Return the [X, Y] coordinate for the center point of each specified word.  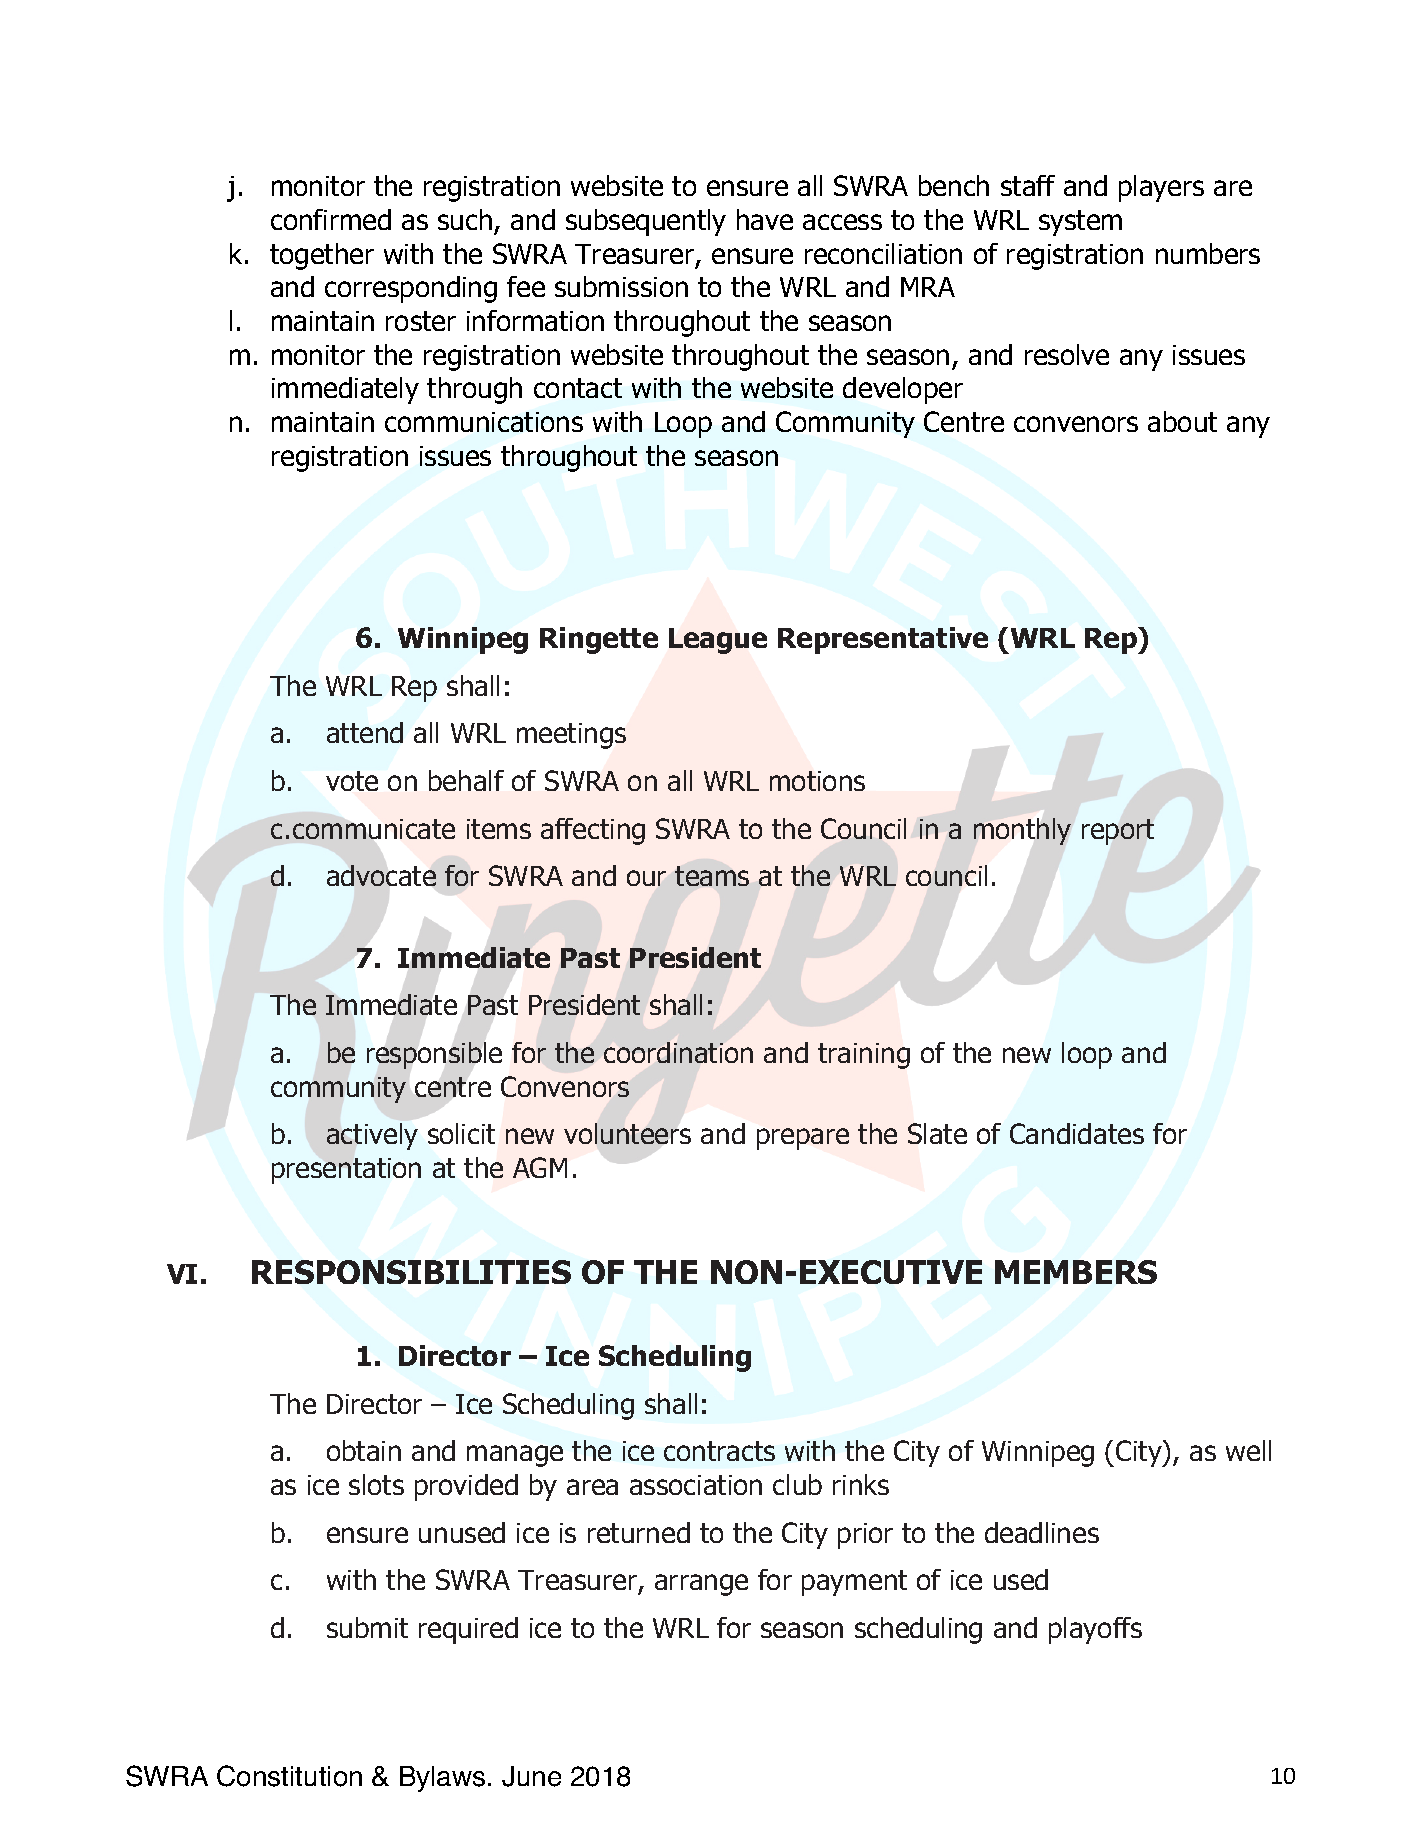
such [465, 219]
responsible [434, 1055]
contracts [719, 1451]
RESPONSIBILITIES [411, 1272]
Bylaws [442, 1779]
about [1182, 421]
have [765, 219]
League [718, 641]
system [1080, 223]
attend [365, 732]
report [1118, 832]
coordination [678, 1052]
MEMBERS [1076, 1272]
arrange [701, 1585]
